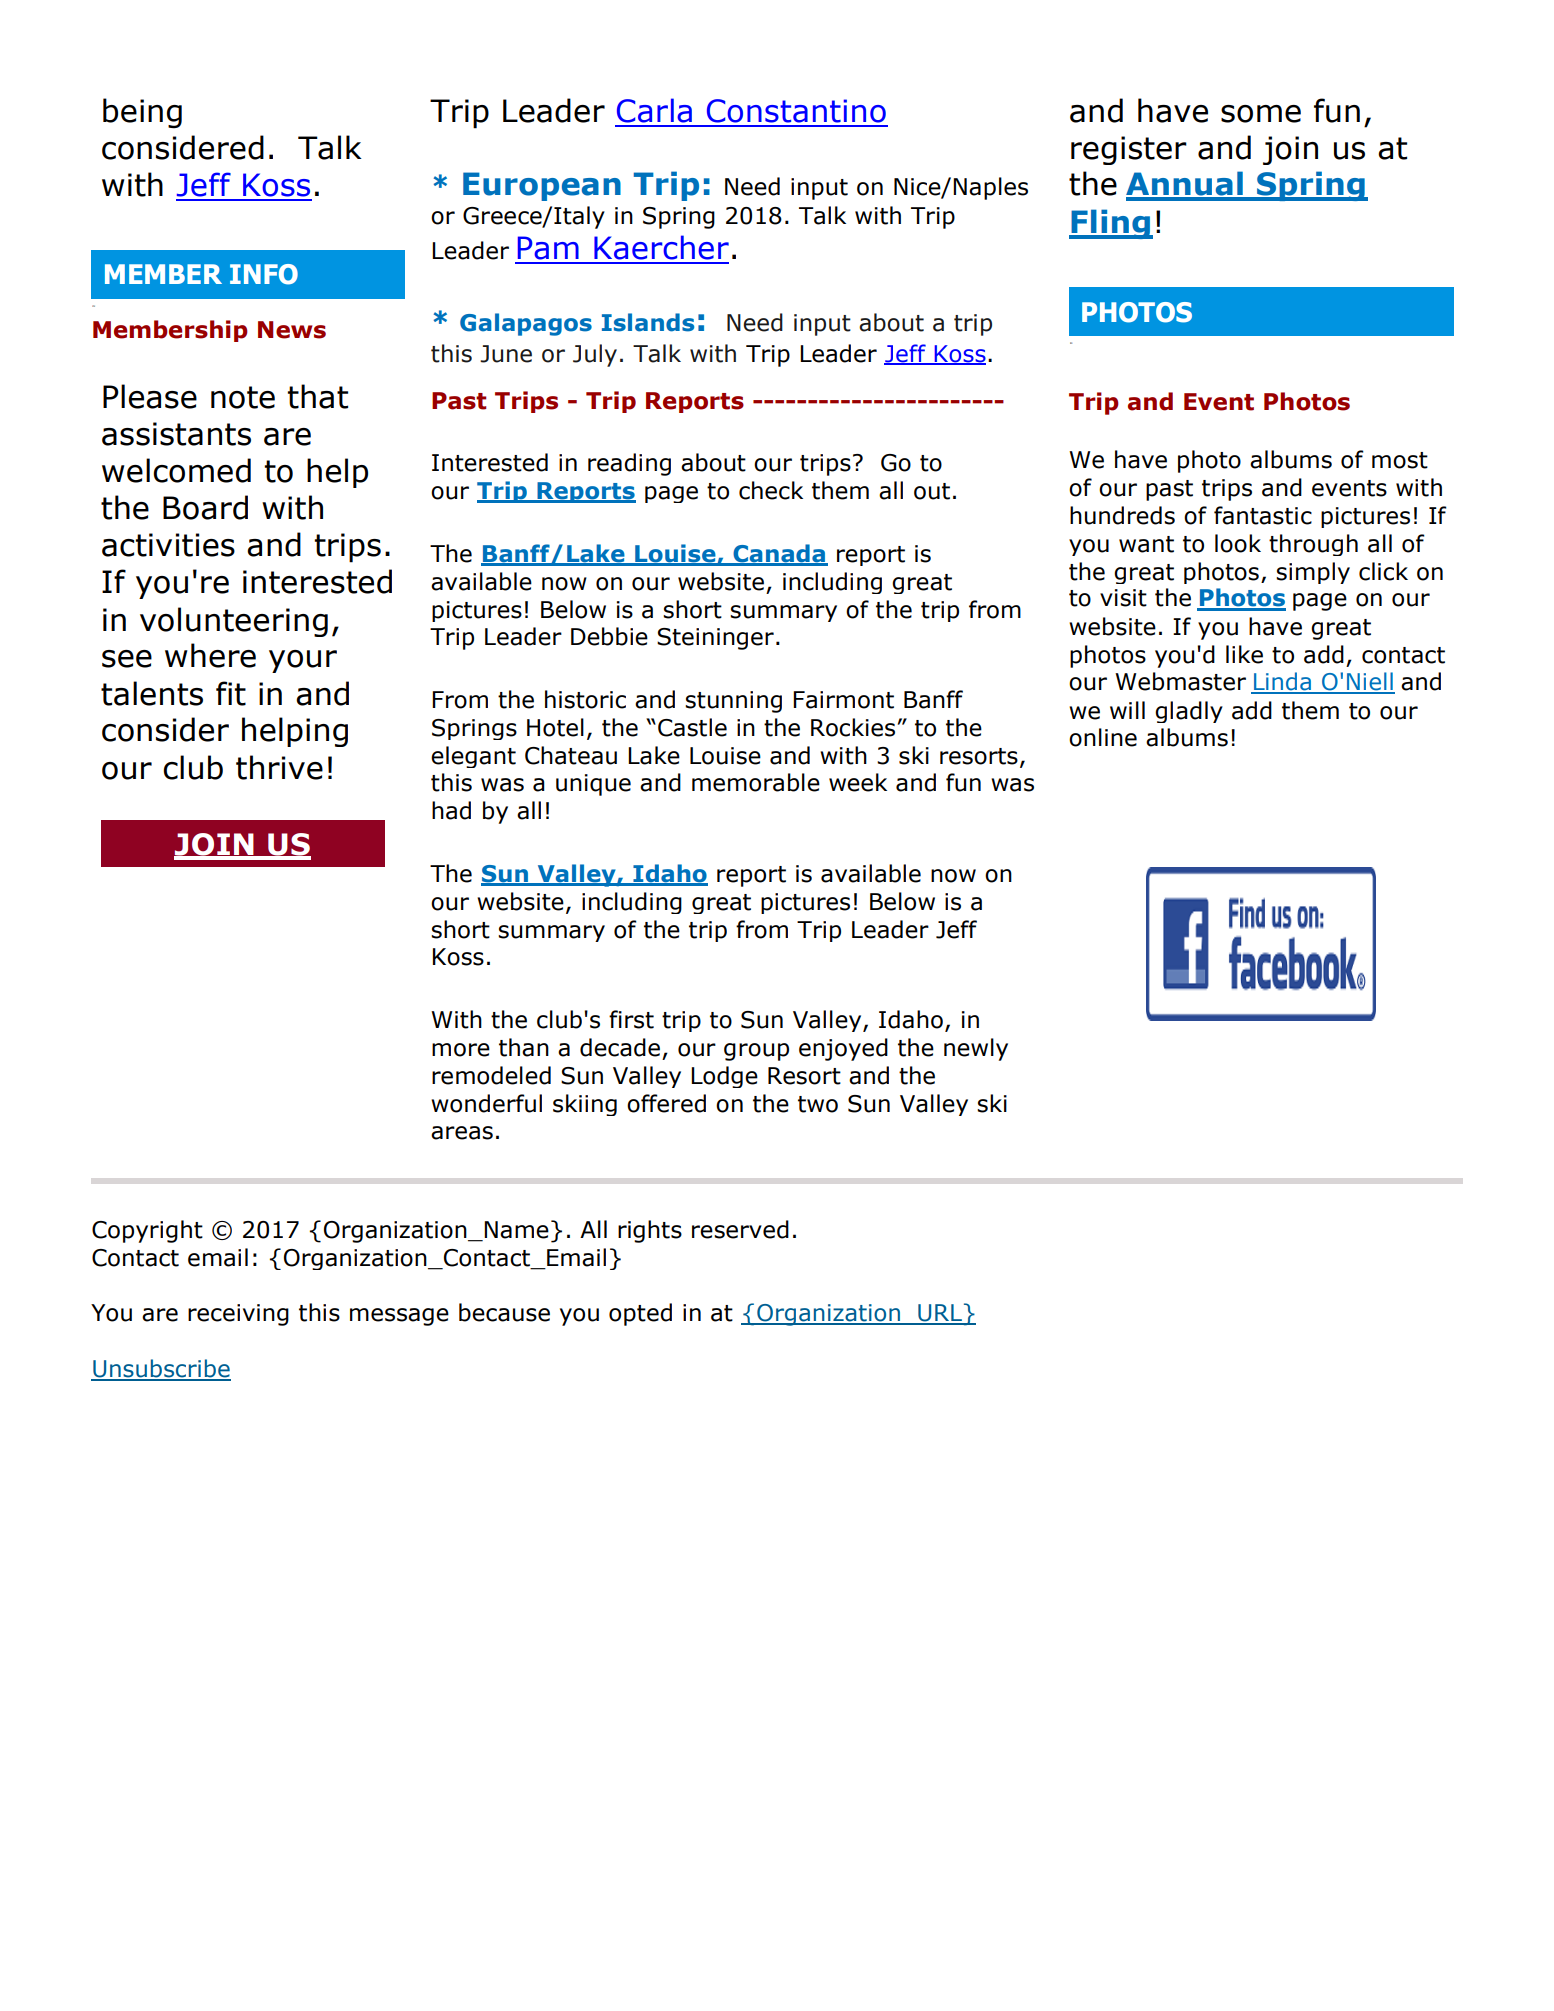 The image size is (1554, 2011). What do you see at coordinates (461, 1050) in the screenshot?
I see `more` at bounding box center [461, 1050].
